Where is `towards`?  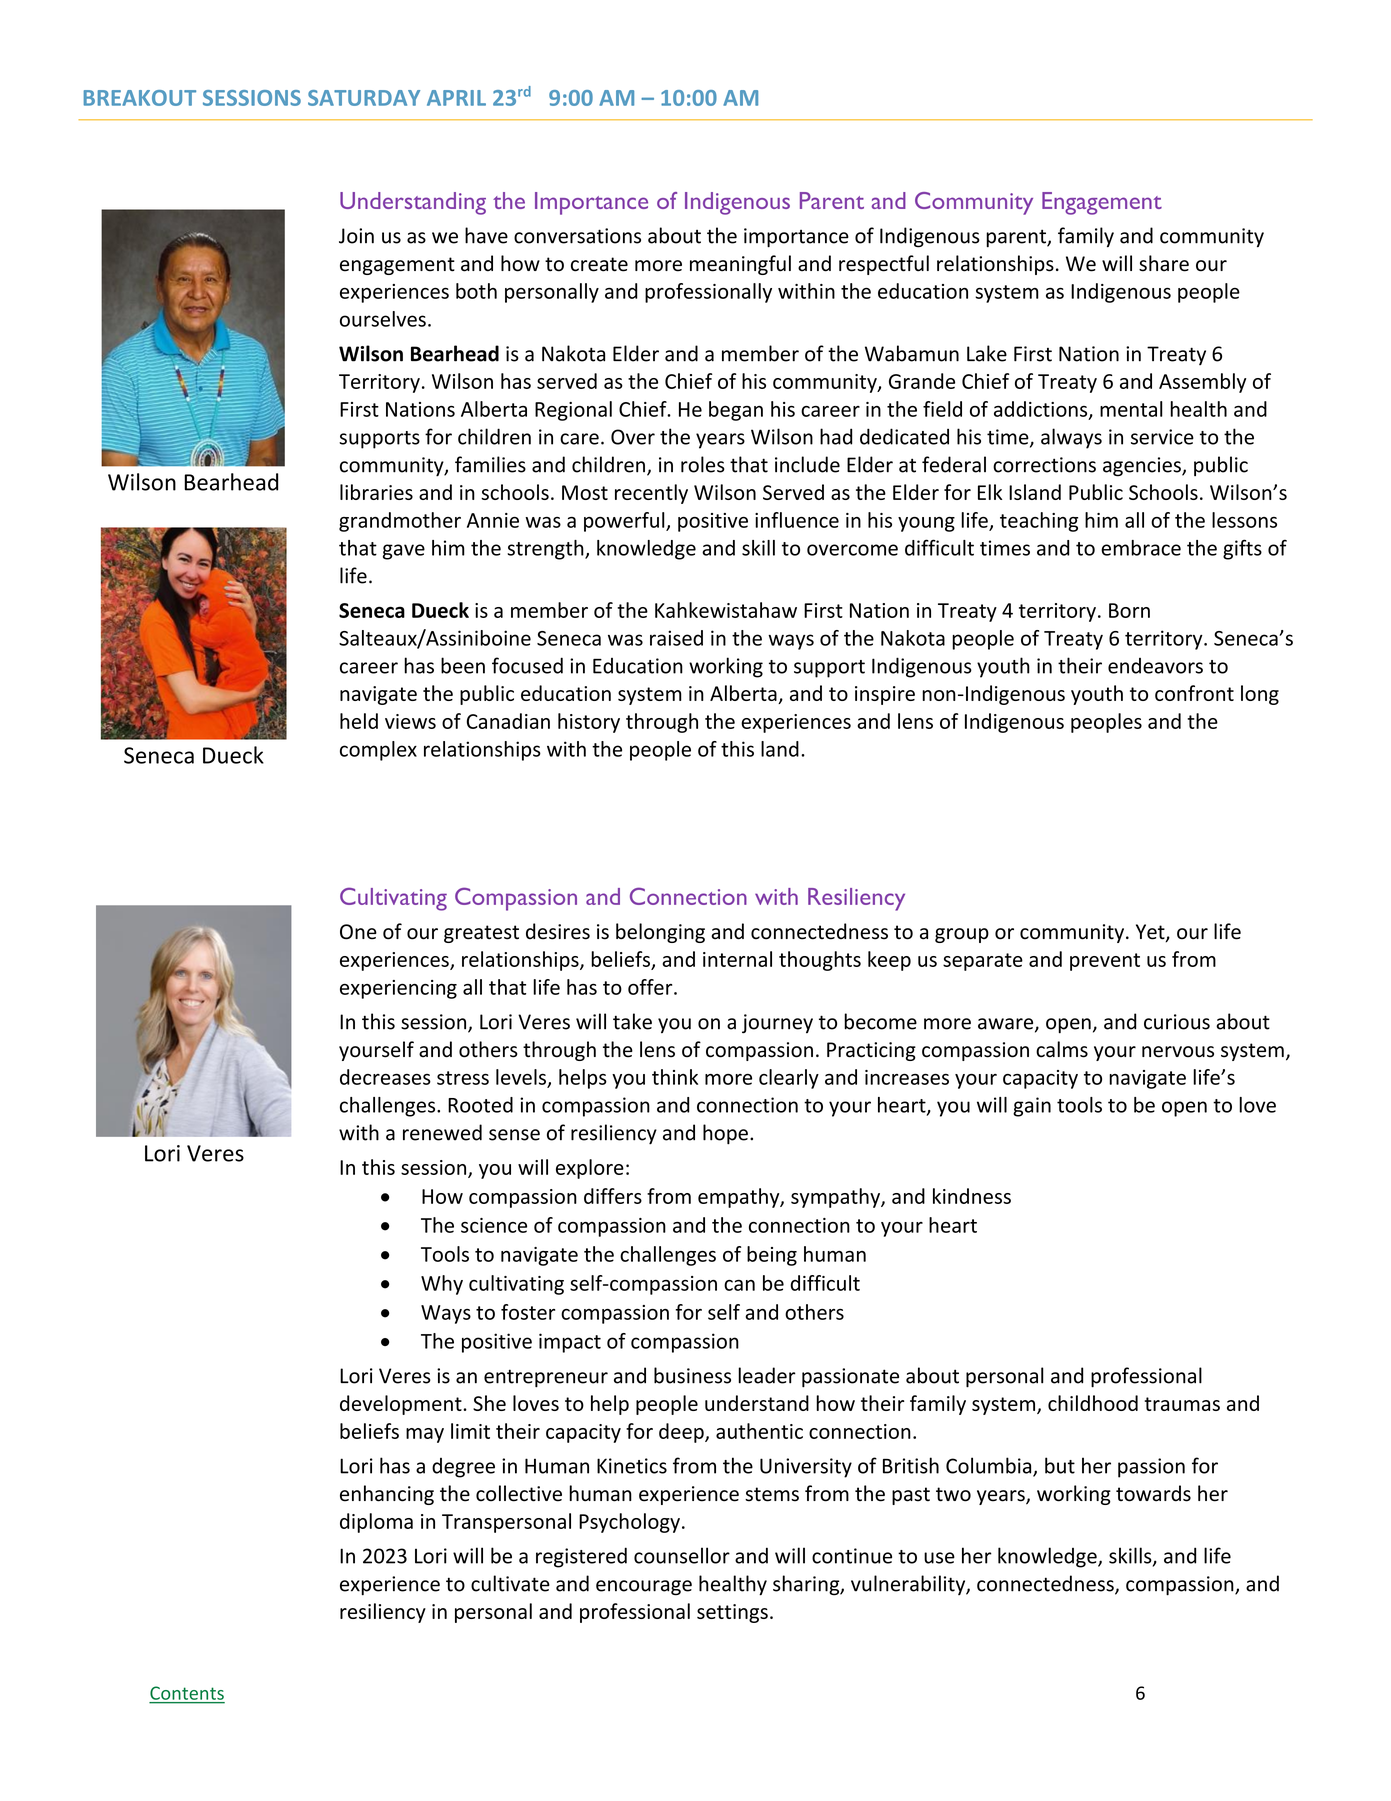
towards is located at coordinates (1153, 1493).
